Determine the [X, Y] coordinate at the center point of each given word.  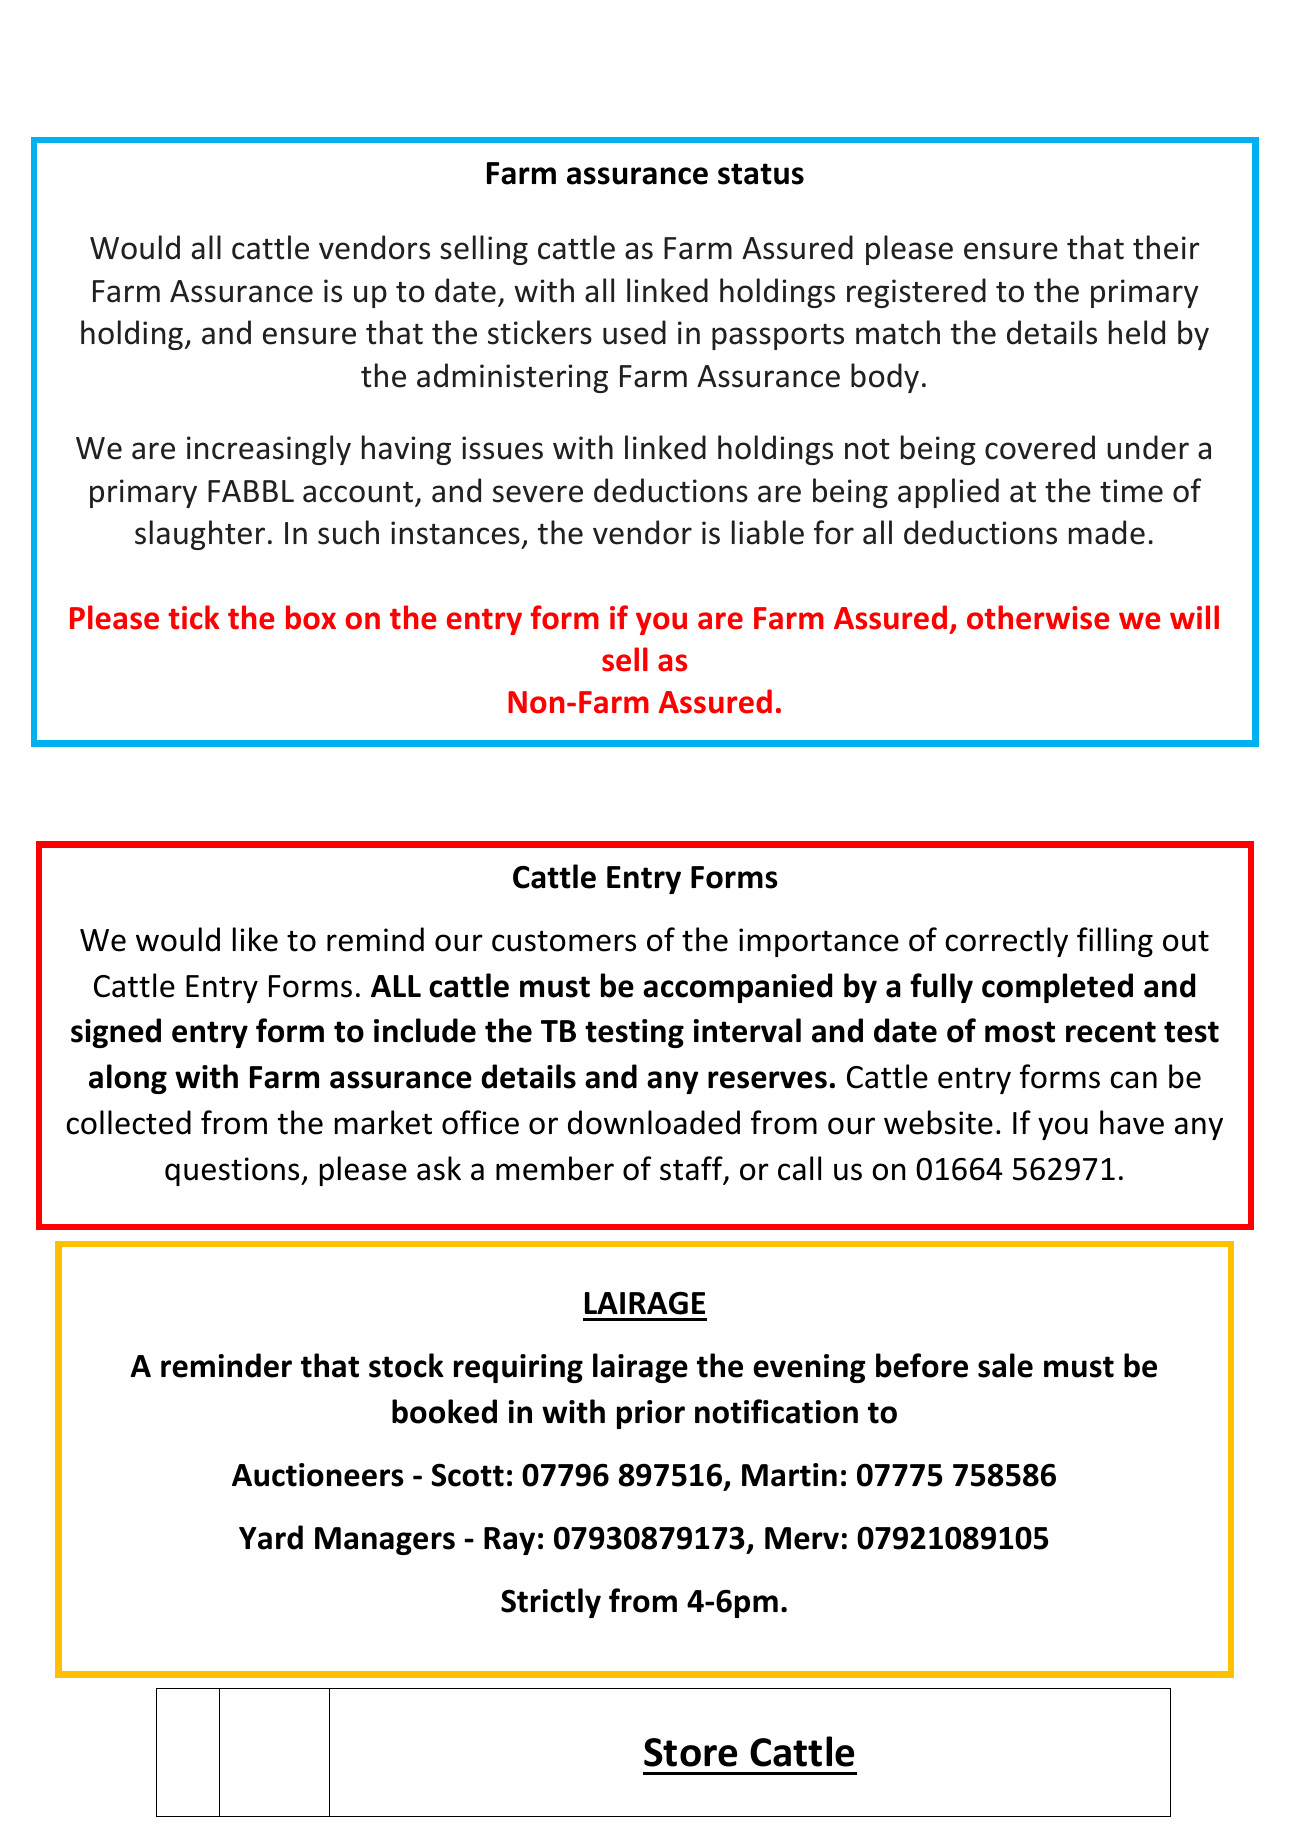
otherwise [1038, 617]
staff [692, 1169]
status [761, 174]
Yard [271, 1537]
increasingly [269, 450]
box [311, 617]
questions [233, 1171]
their [1166, 247]
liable [768, 532]
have [1132, 1122]
